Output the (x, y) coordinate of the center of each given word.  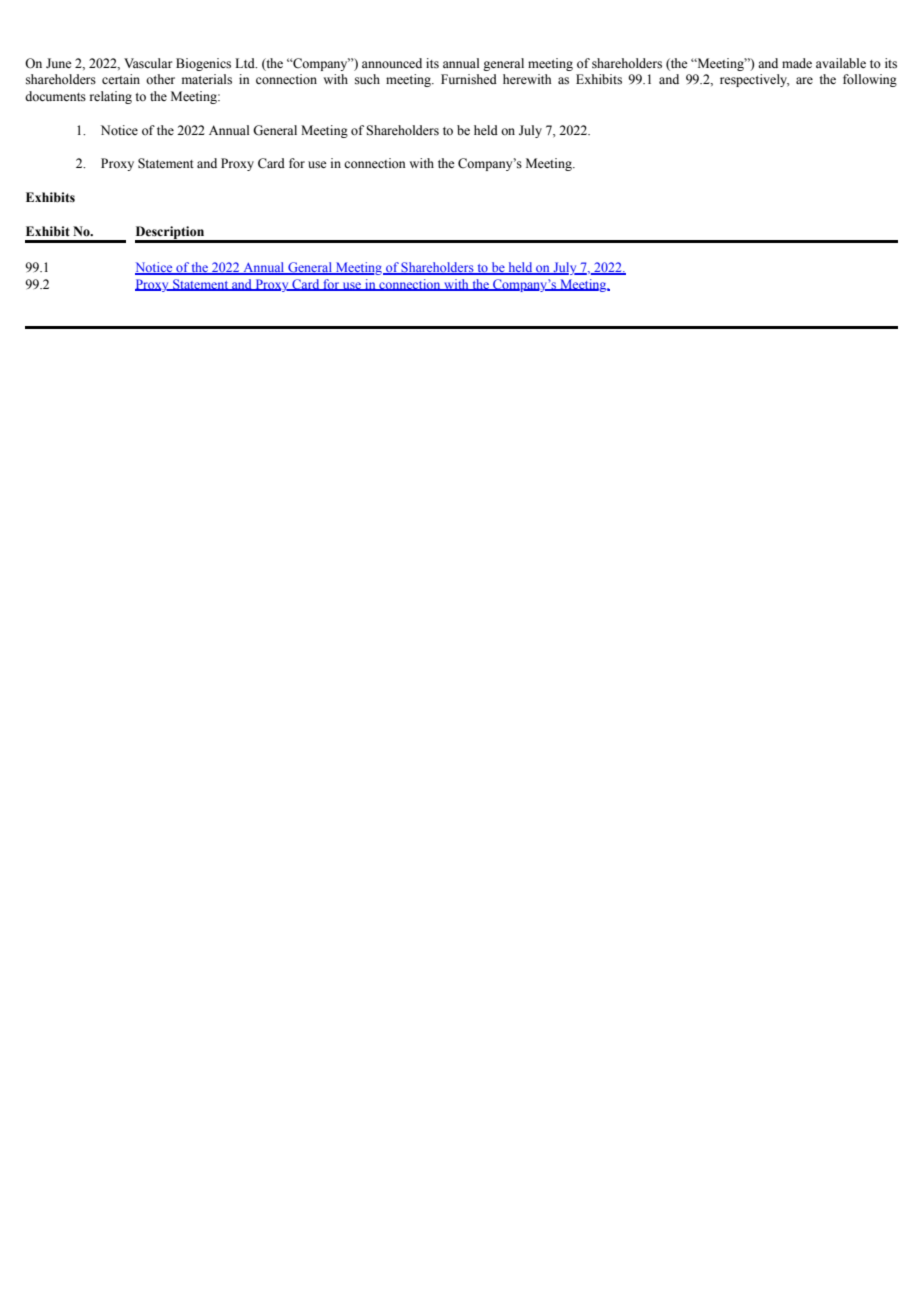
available (841, 63)
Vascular (148, 63)
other (160, 79)
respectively (755, 80)
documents (55, 96)
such (367, 79)
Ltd (246, 63)
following (870, 80)
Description (171, 234)
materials (207, 79)
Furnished (469, 79)
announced (392, 63)
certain (121, 79)
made (797, 63)
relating (111, 97)
